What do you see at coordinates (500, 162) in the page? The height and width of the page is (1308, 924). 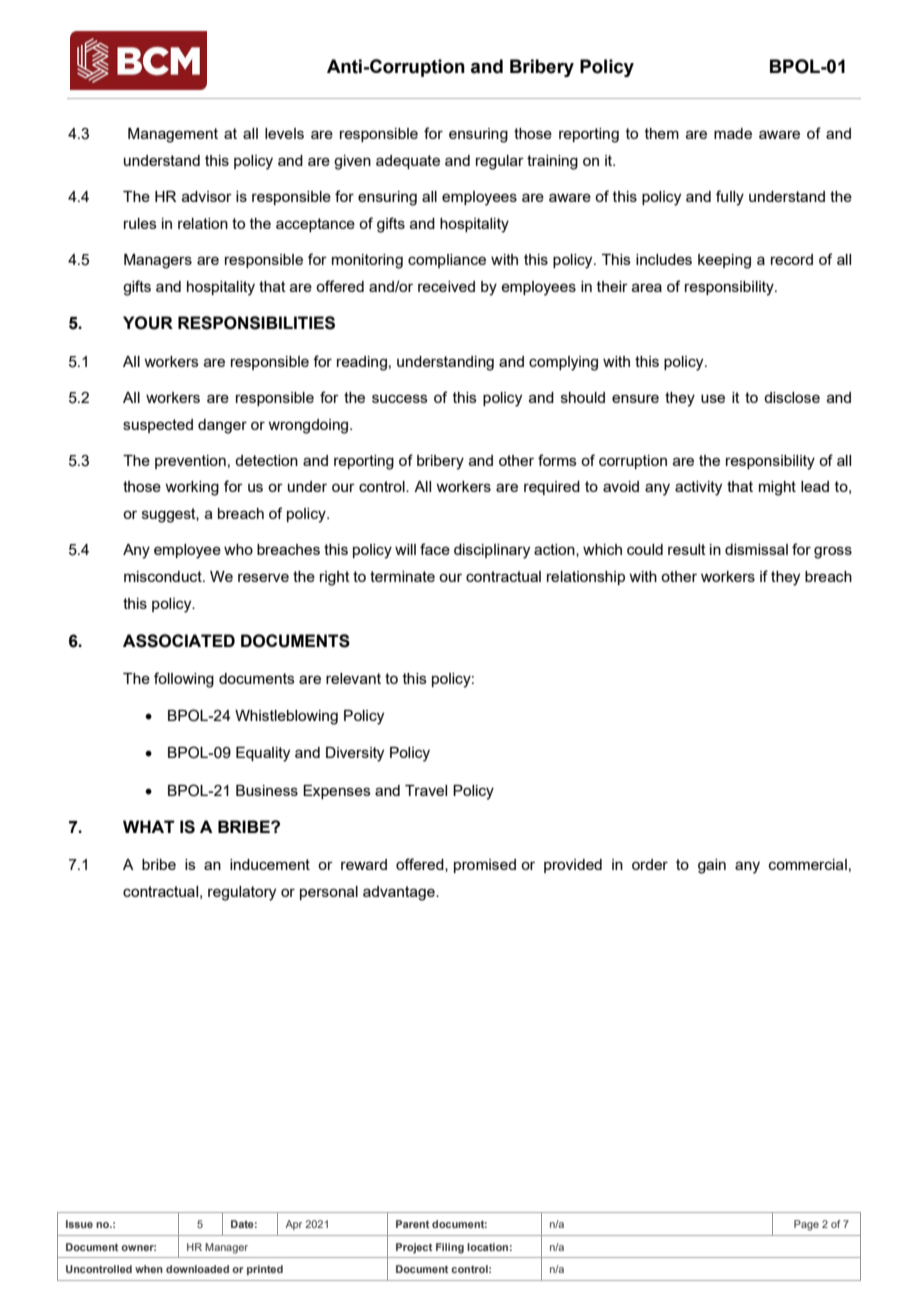 I see `regular` at bounding box center [500, 162].
